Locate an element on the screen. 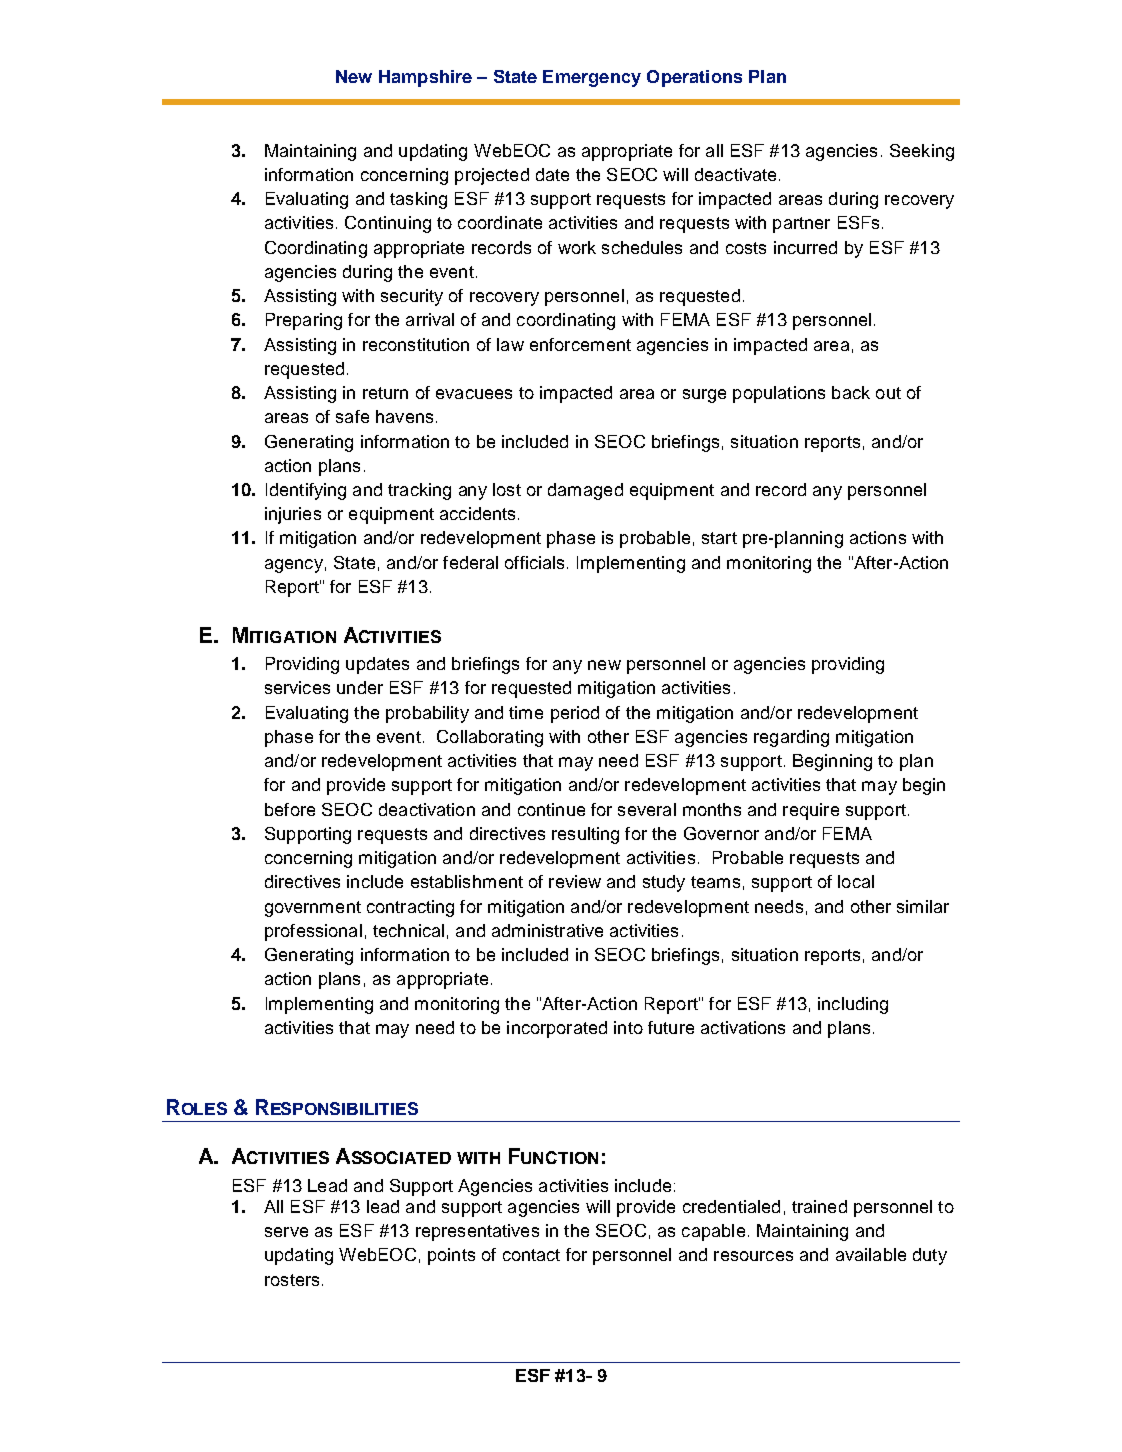 This screenshot has width=1122, height=1452. Emergency is located at coordinates (592, 78).
